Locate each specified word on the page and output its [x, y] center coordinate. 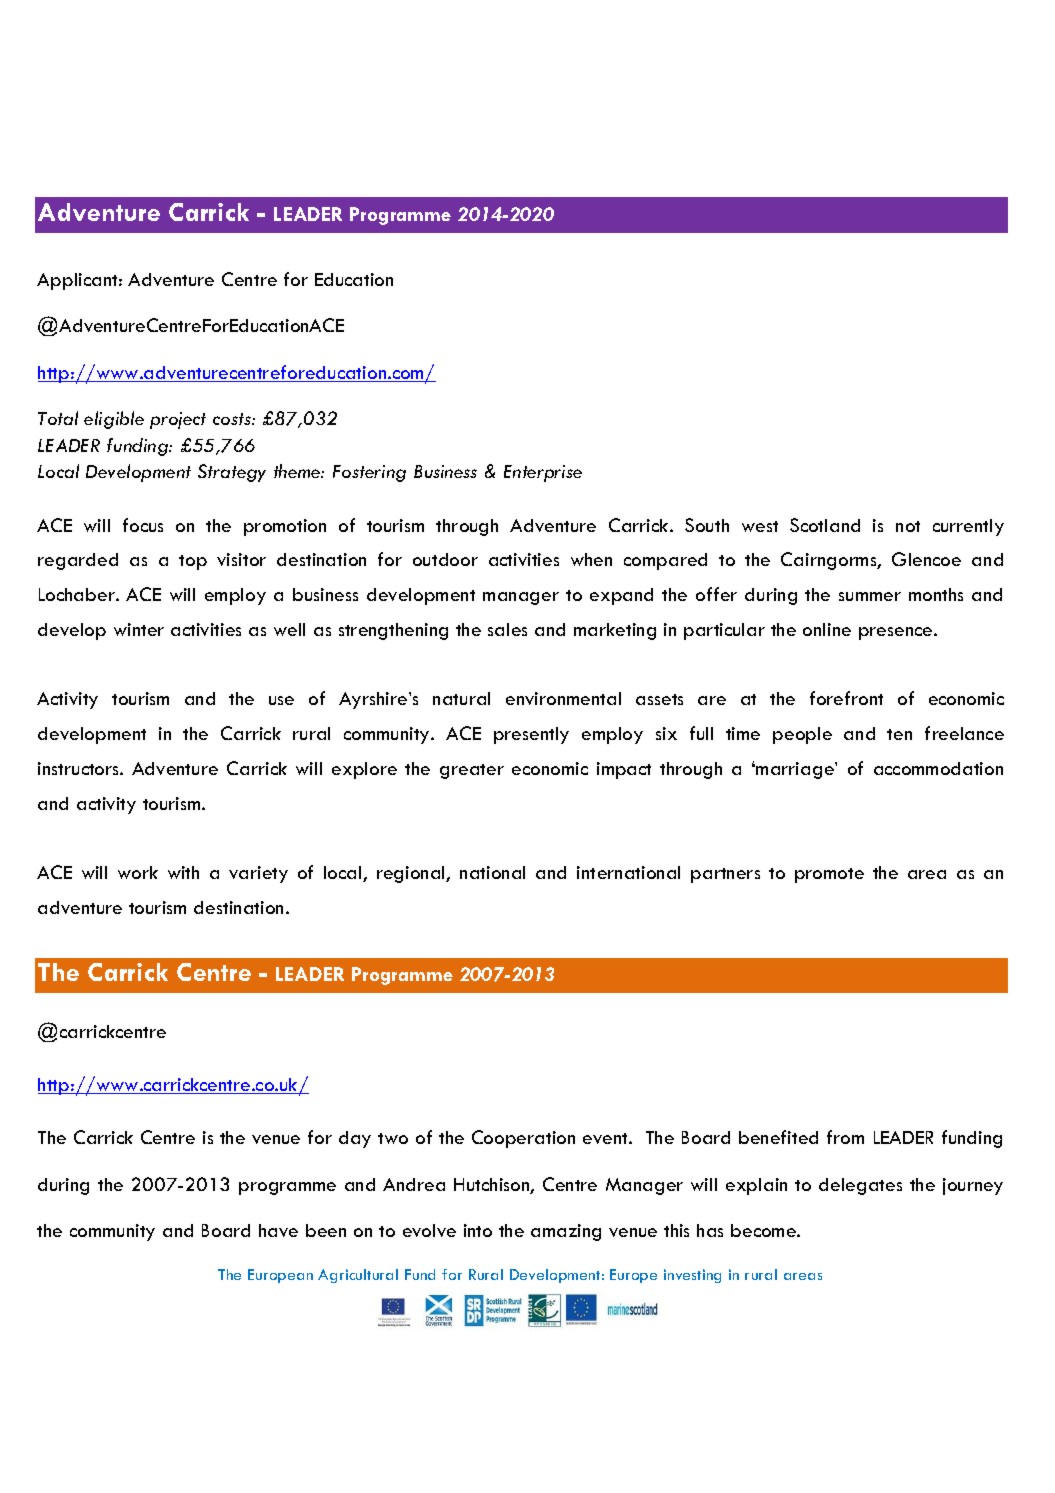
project [178, 420]
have [278, 1230]
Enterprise [543, 473]
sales [507, 629]
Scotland [825, 525]
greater [472, 771]
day [355, 1139]
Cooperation [523, 1139]
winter [139, 629]
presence [897, 633]
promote [829, 875]
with [183, 872]
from [845, 1137]
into [478, 1230]
